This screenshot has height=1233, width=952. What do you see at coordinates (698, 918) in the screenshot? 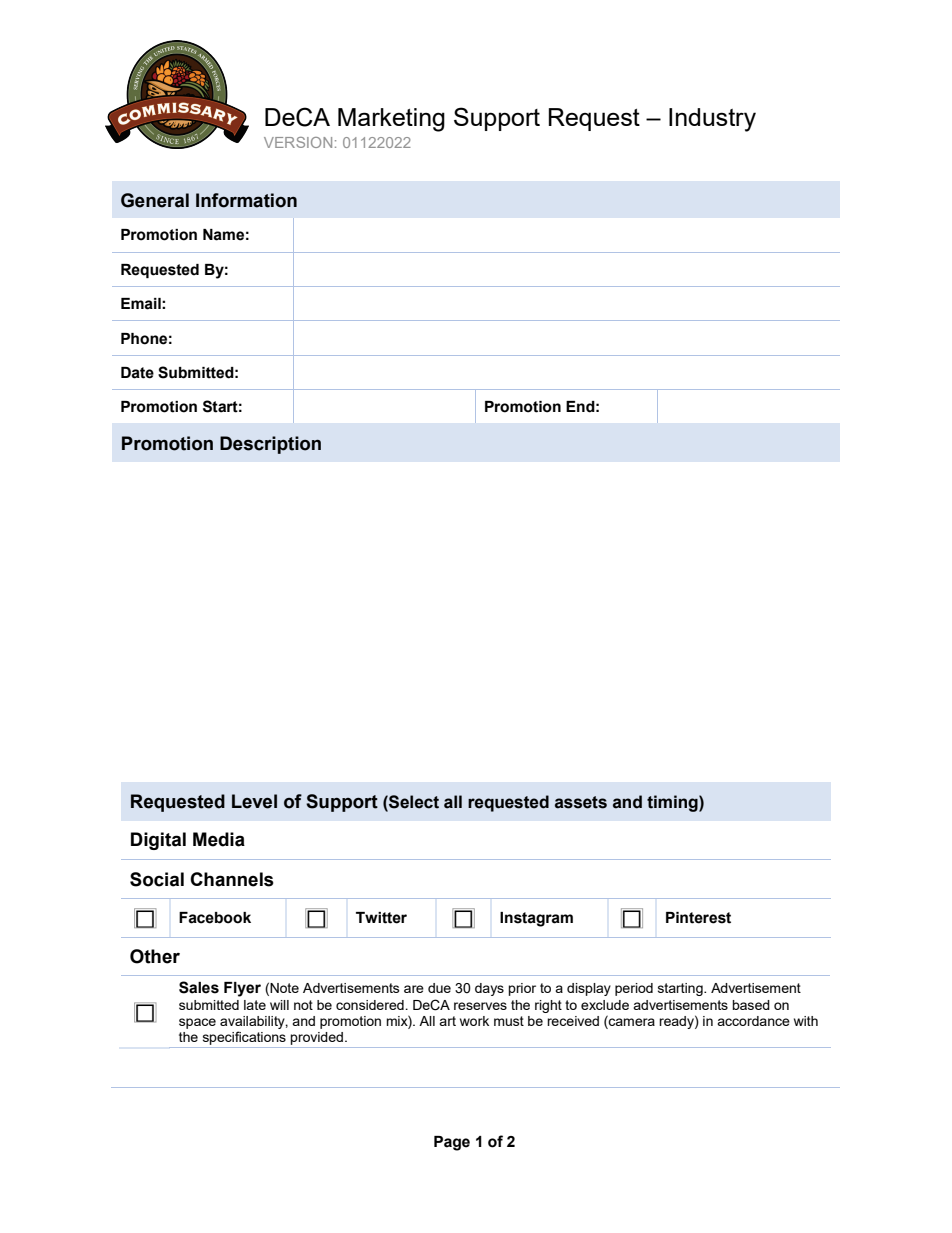
I see `Pinterest` at bounding box center [698, 918].
